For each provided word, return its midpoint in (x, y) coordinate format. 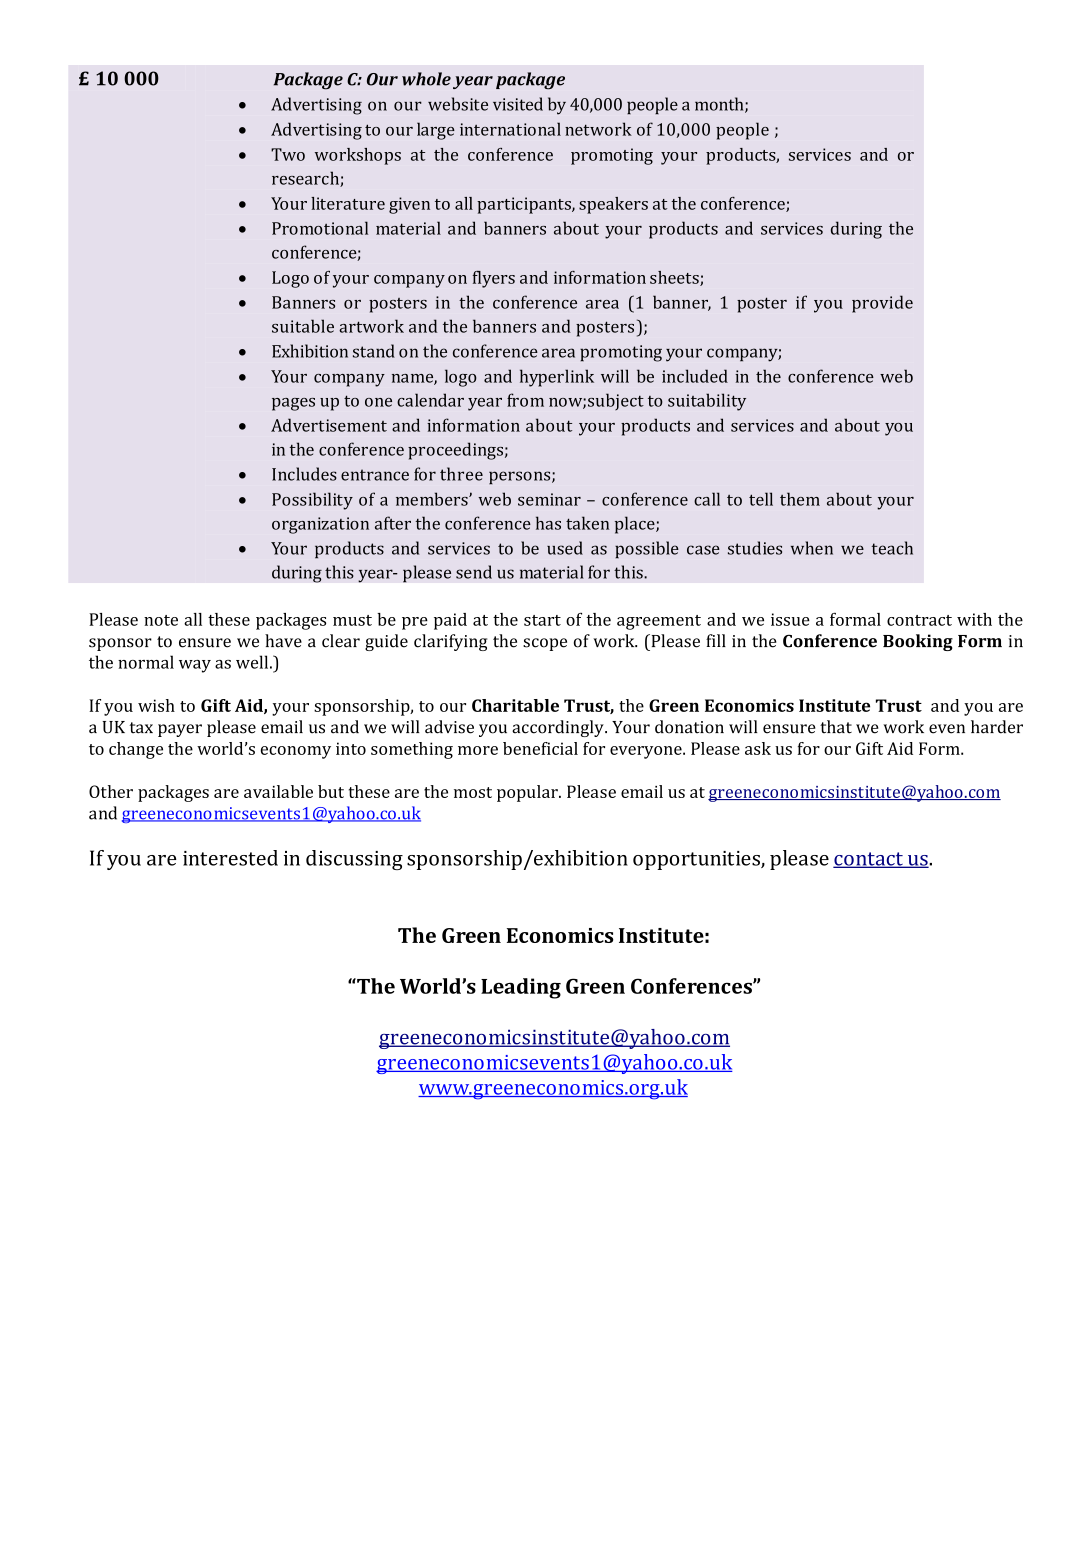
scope (545, 644)
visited (518, 104)
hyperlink (557, 378)
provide (882, 304)
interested (230, 858)
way (195, 666)
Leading (521, 988)
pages (293, 404)
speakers (613, 205)
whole (426, 79)
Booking (918, 642)
